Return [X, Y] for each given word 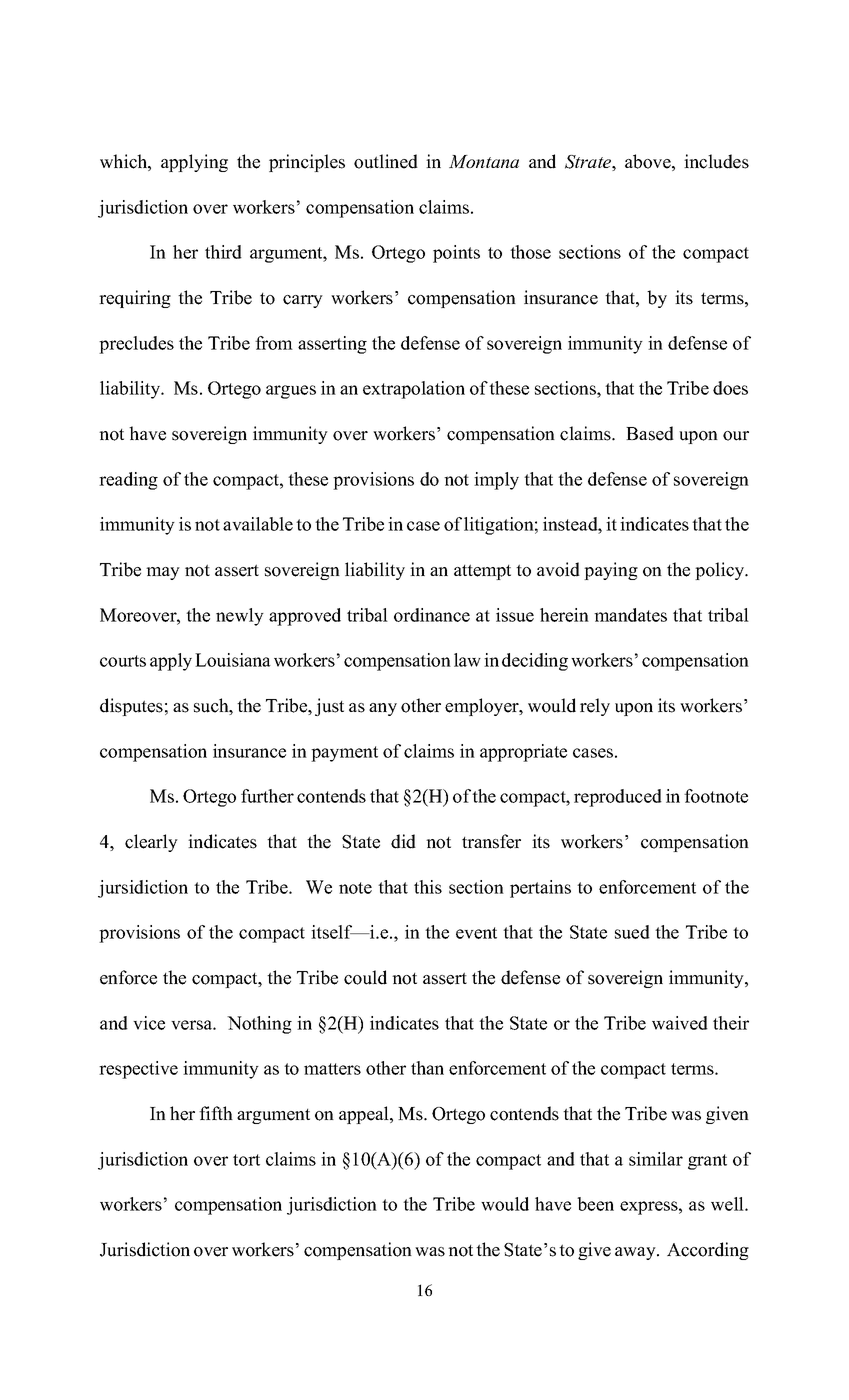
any [383, 709]
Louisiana [233, 660]
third [223, 252]
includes [716, 161]
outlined [386, 161]
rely [595, 707]
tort [246, 1160]
